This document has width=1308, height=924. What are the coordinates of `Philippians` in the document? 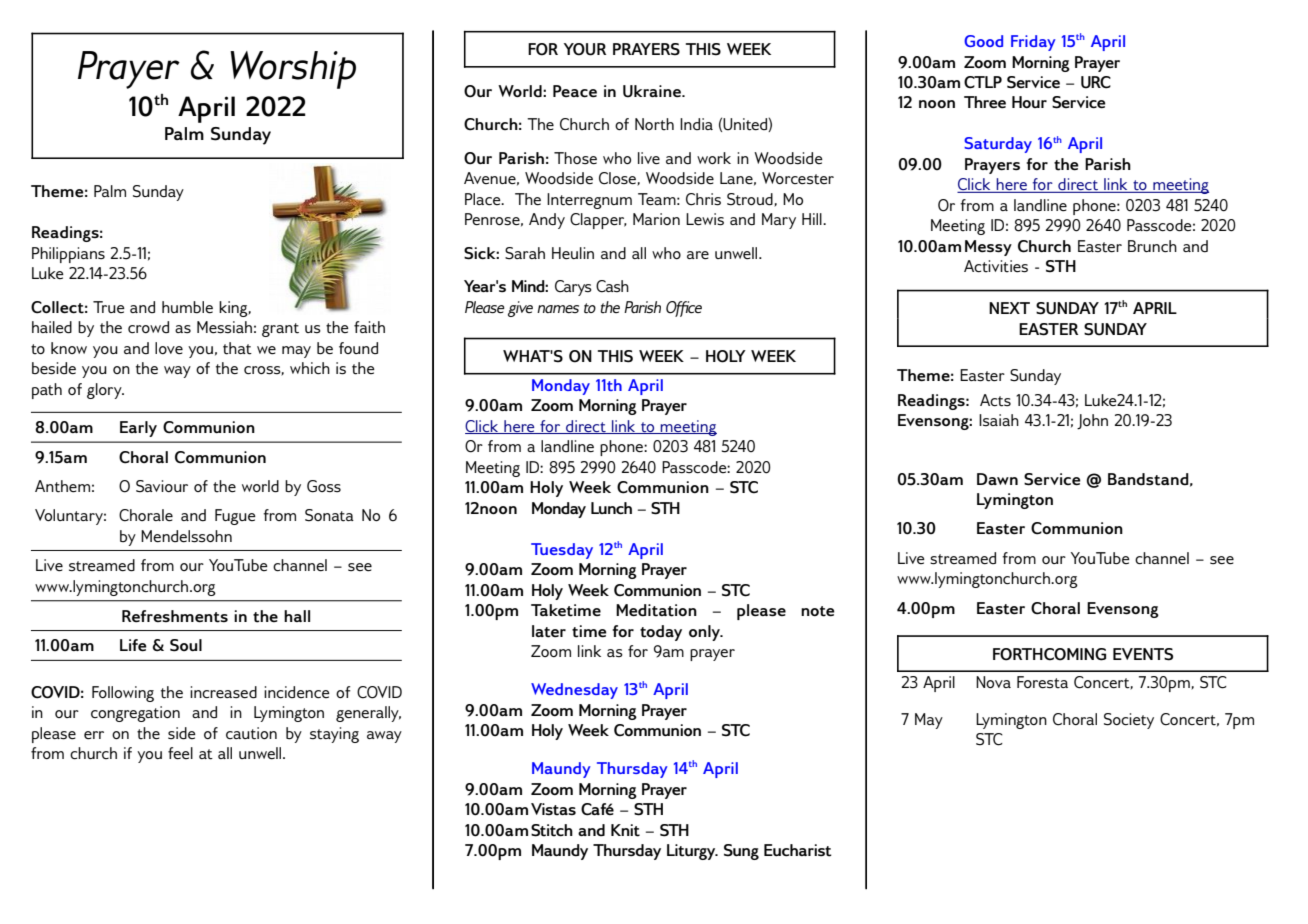 It's located at (68, 255).
